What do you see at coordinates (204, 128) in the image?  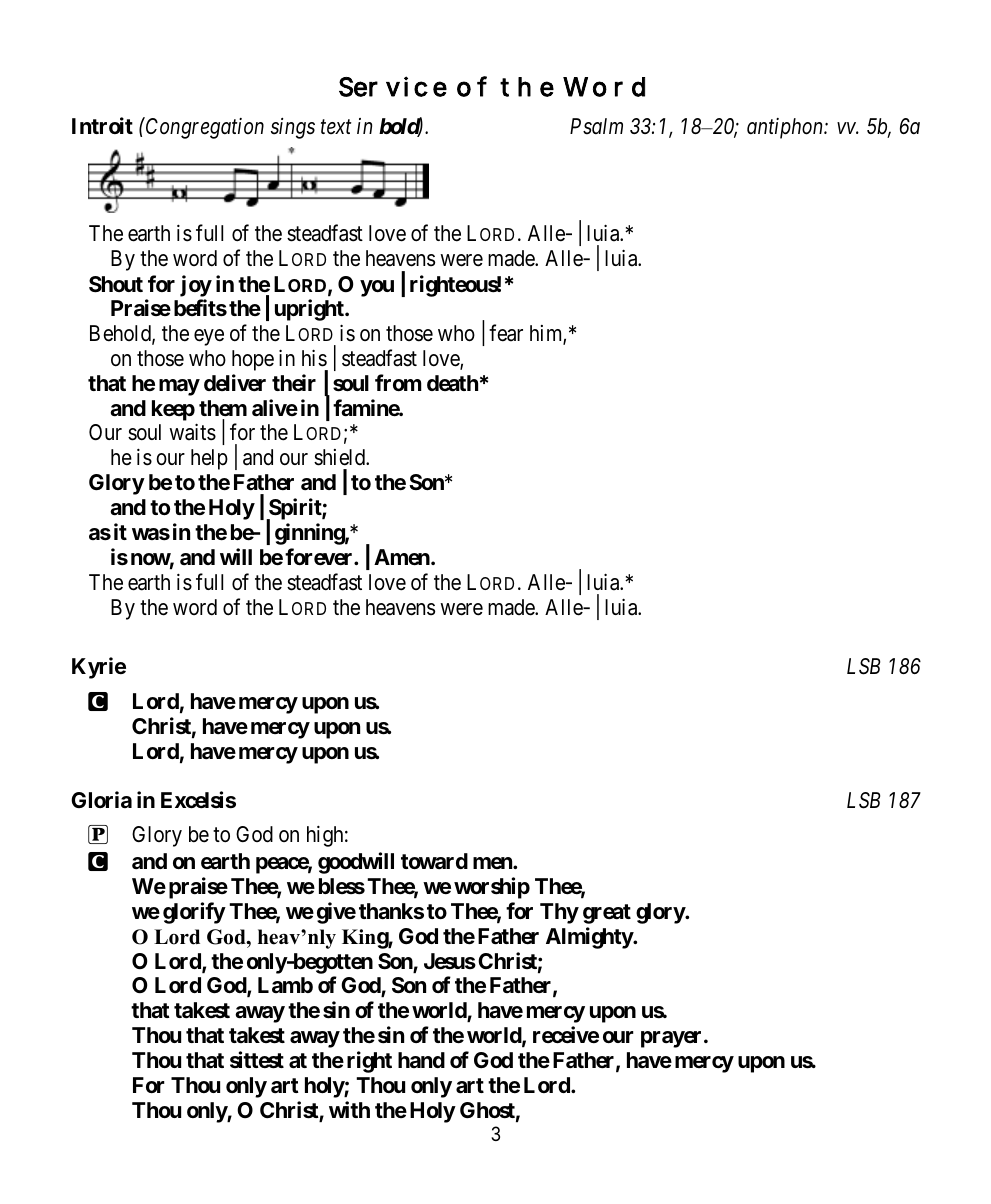 I see `Congregation` at bounding box center [204, 128].
